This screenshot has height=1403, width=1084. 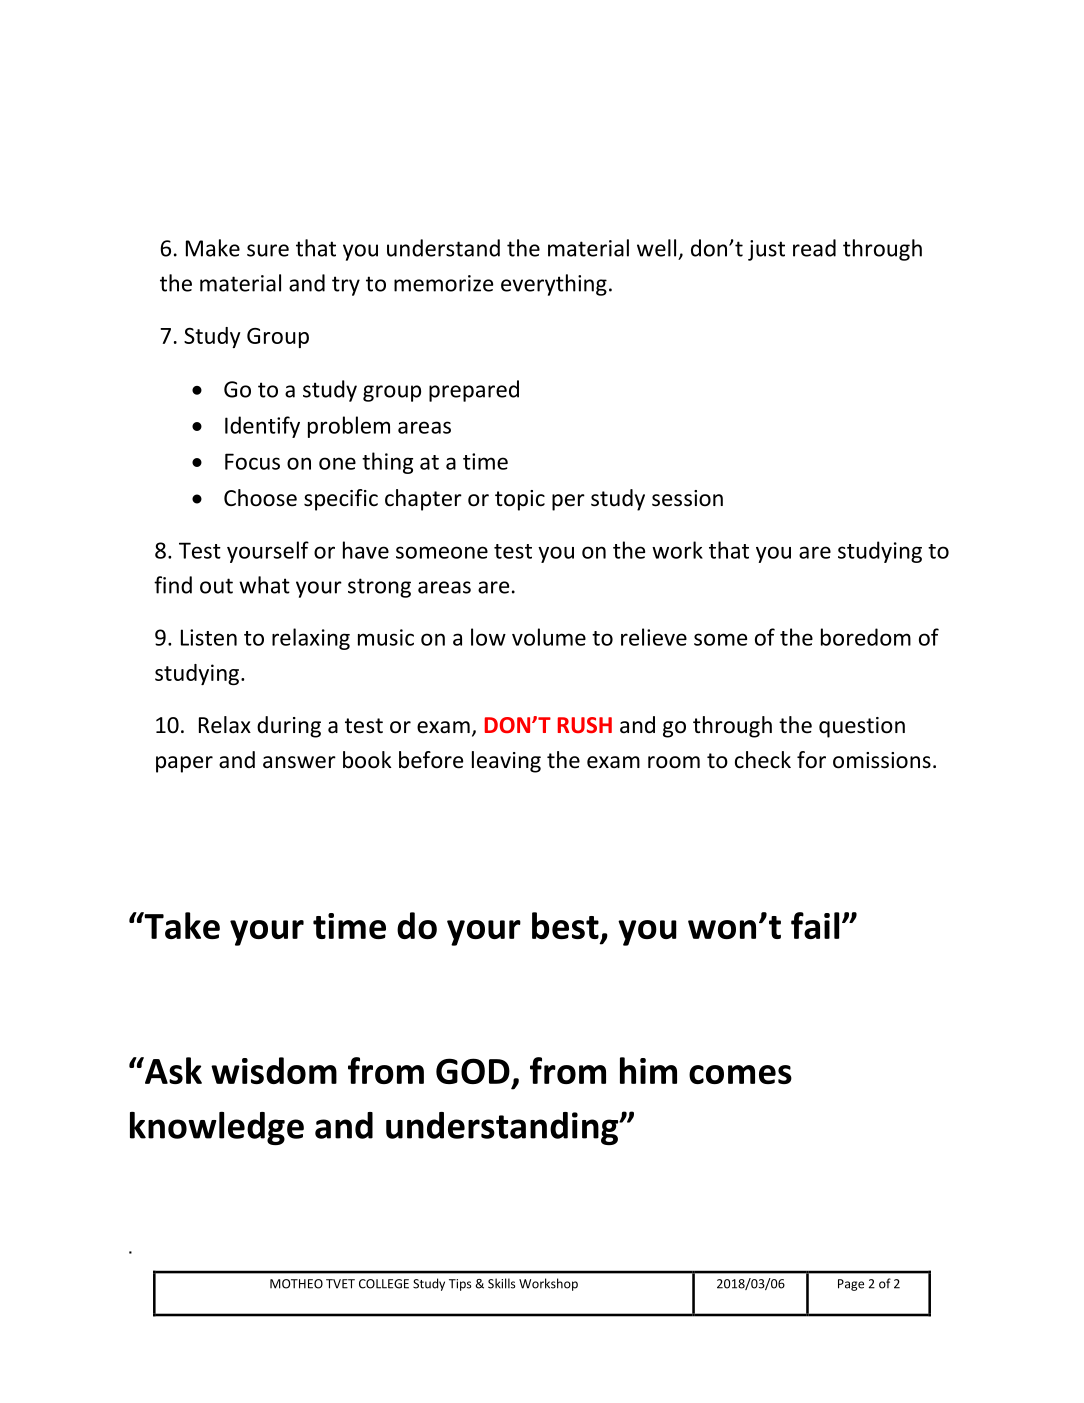 I want to click on what, so click(x=264, y=585).
